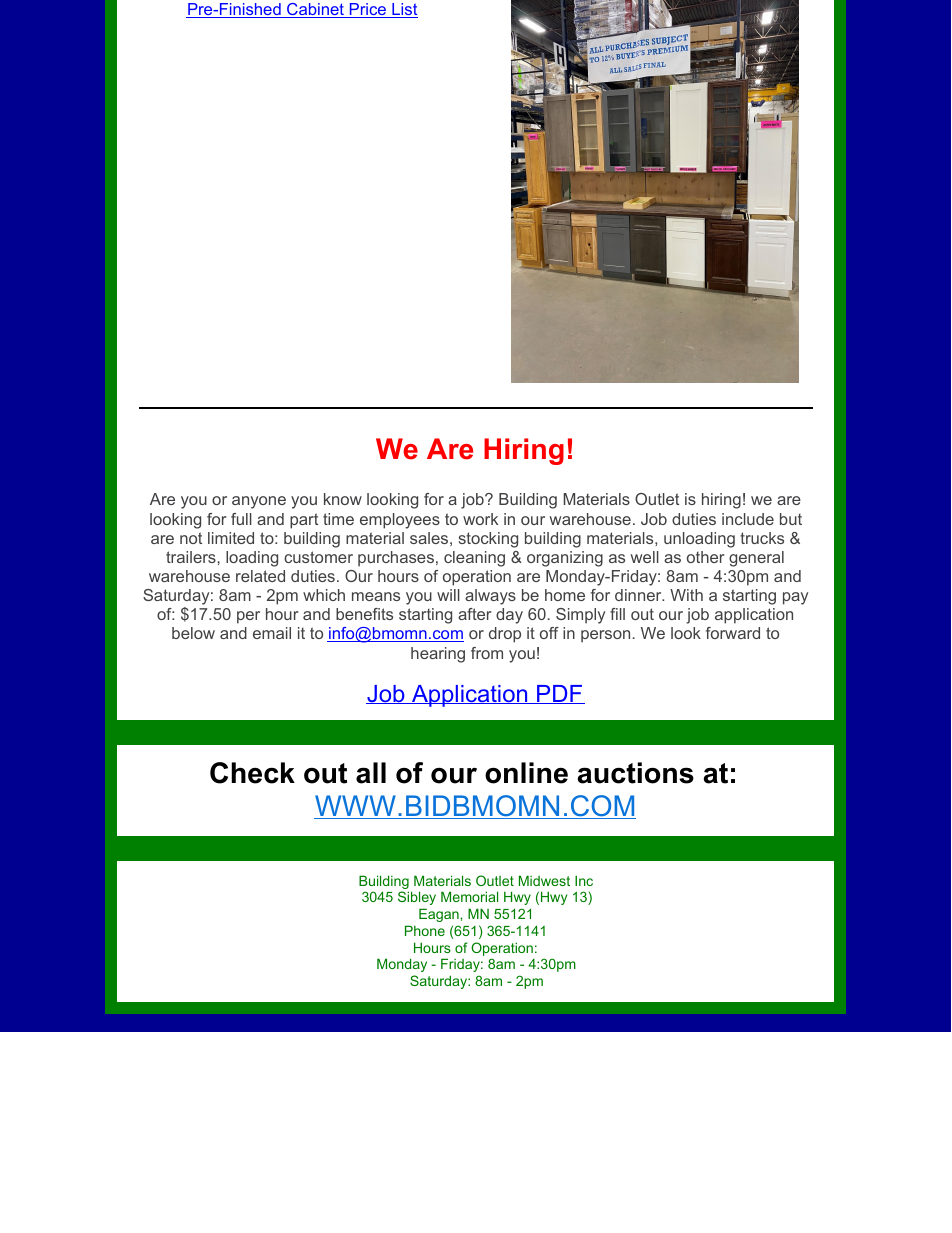 Image resolution: width=952 pixels, height=1233 pixels. What do you see at coordinates (748, 519) in the document?
I see `include` at bounding box center [748, 519].
